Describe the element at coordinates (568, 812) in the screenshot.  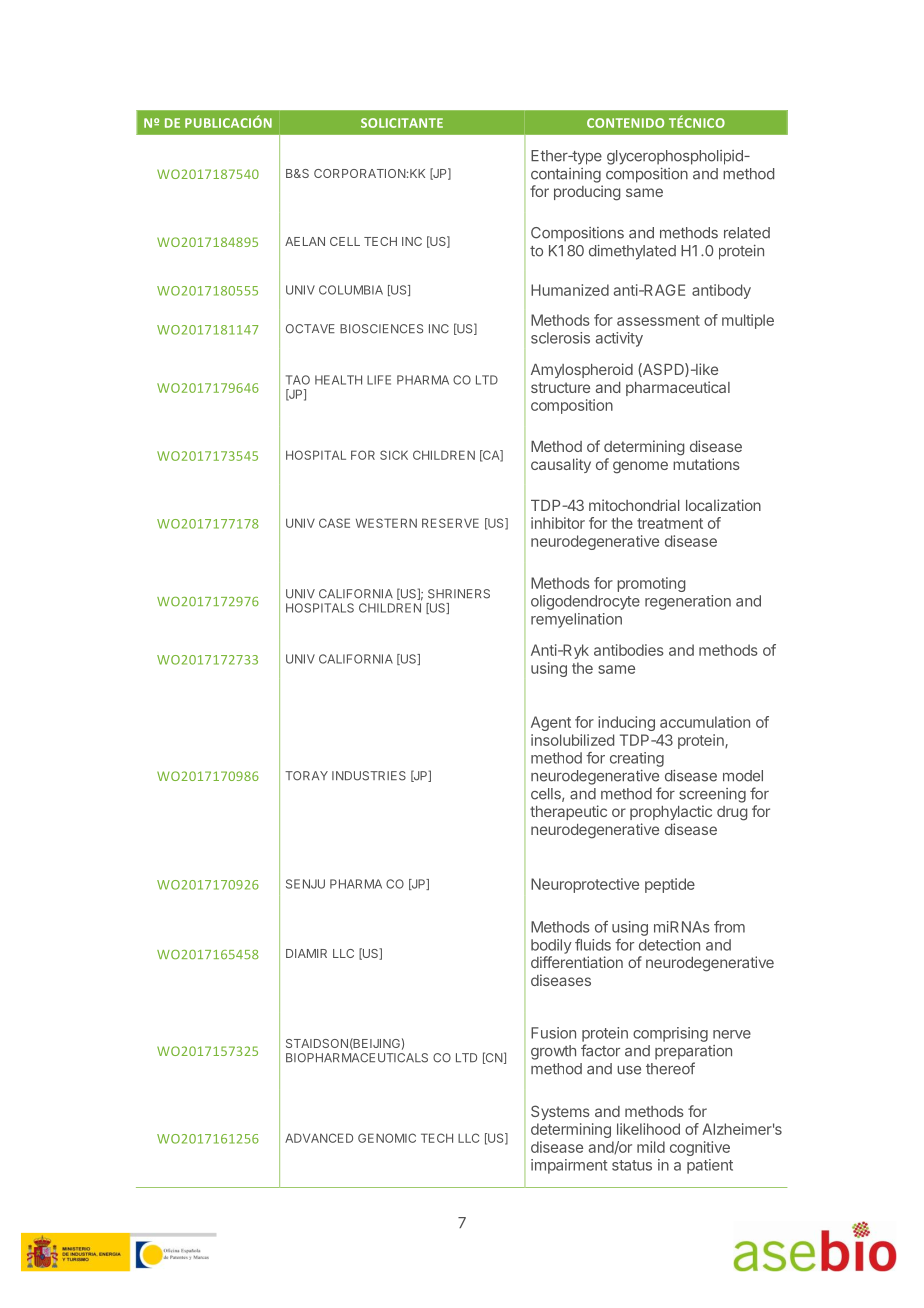
I see `therapeutic` at that location.
